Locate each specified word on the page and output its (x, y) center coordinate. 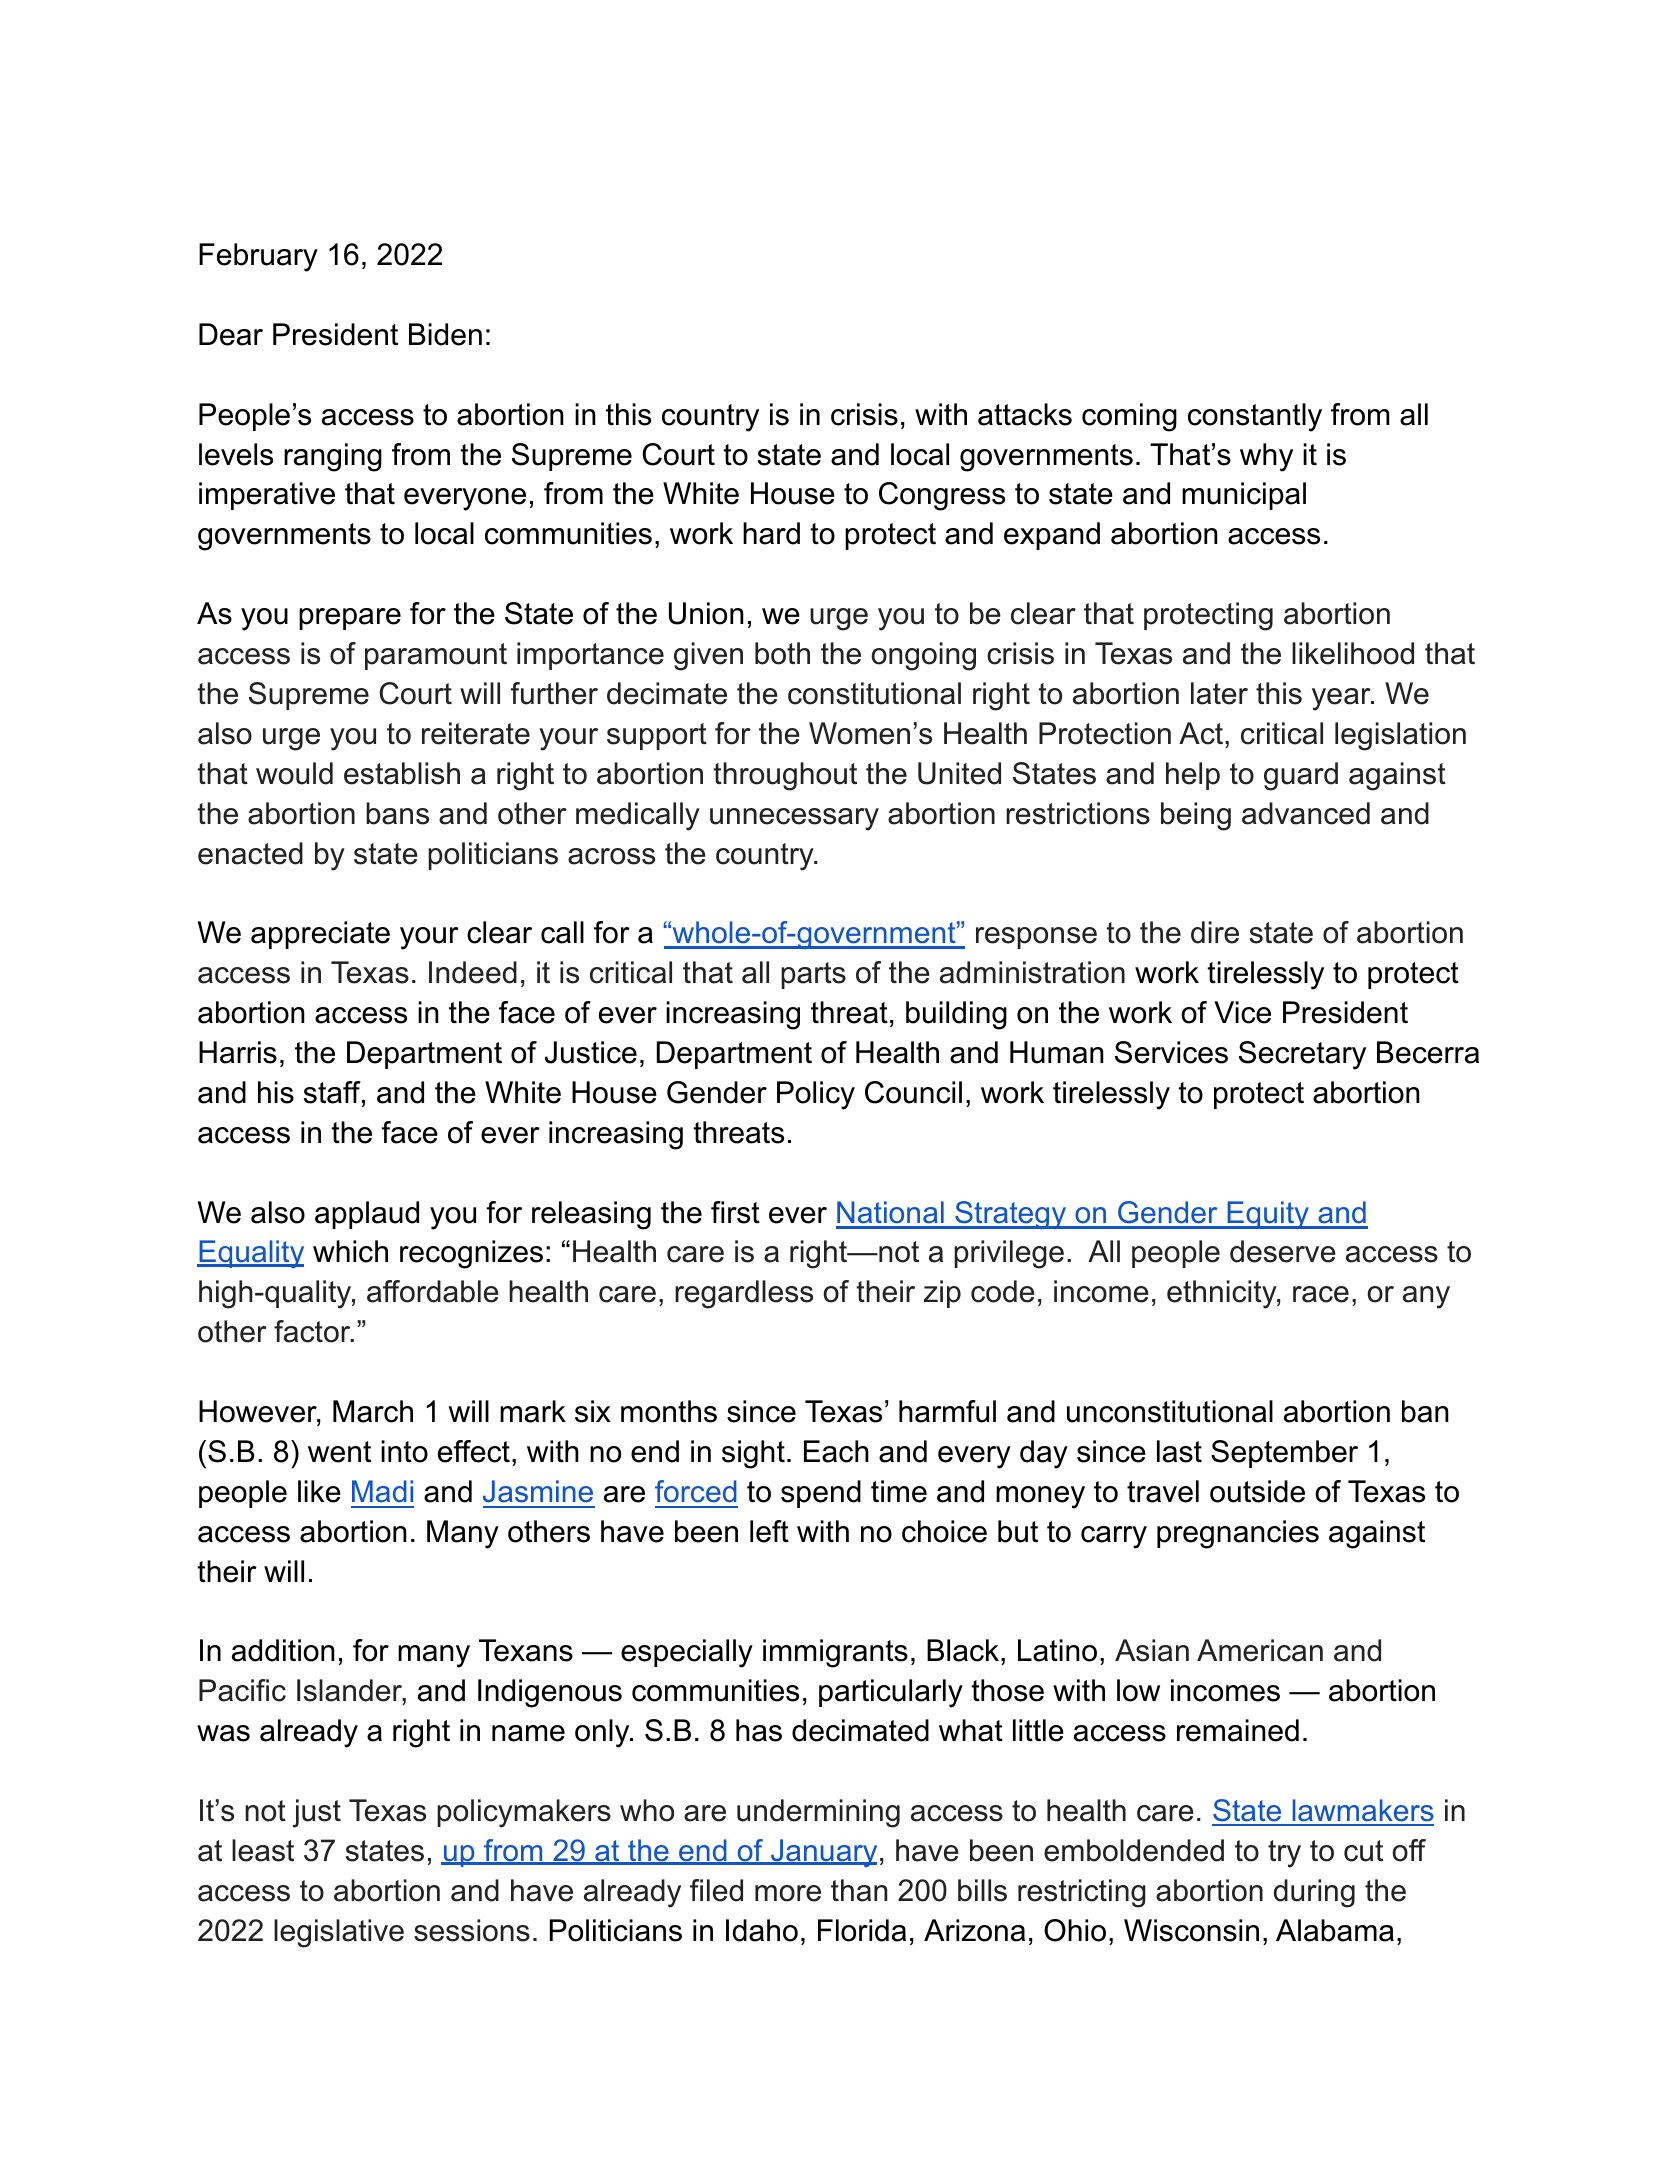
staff (333, 1093)
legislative (339, 1933)
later (1219, 693)
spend (821, 1494)
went (339, 1452)
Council (913, 1092)
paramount (436, 656)
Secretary (1302, 1055)
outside (1257, 1491)
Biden (445, 334)
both (782, 653)
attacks (1025, 414)
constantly (1255, 417)
